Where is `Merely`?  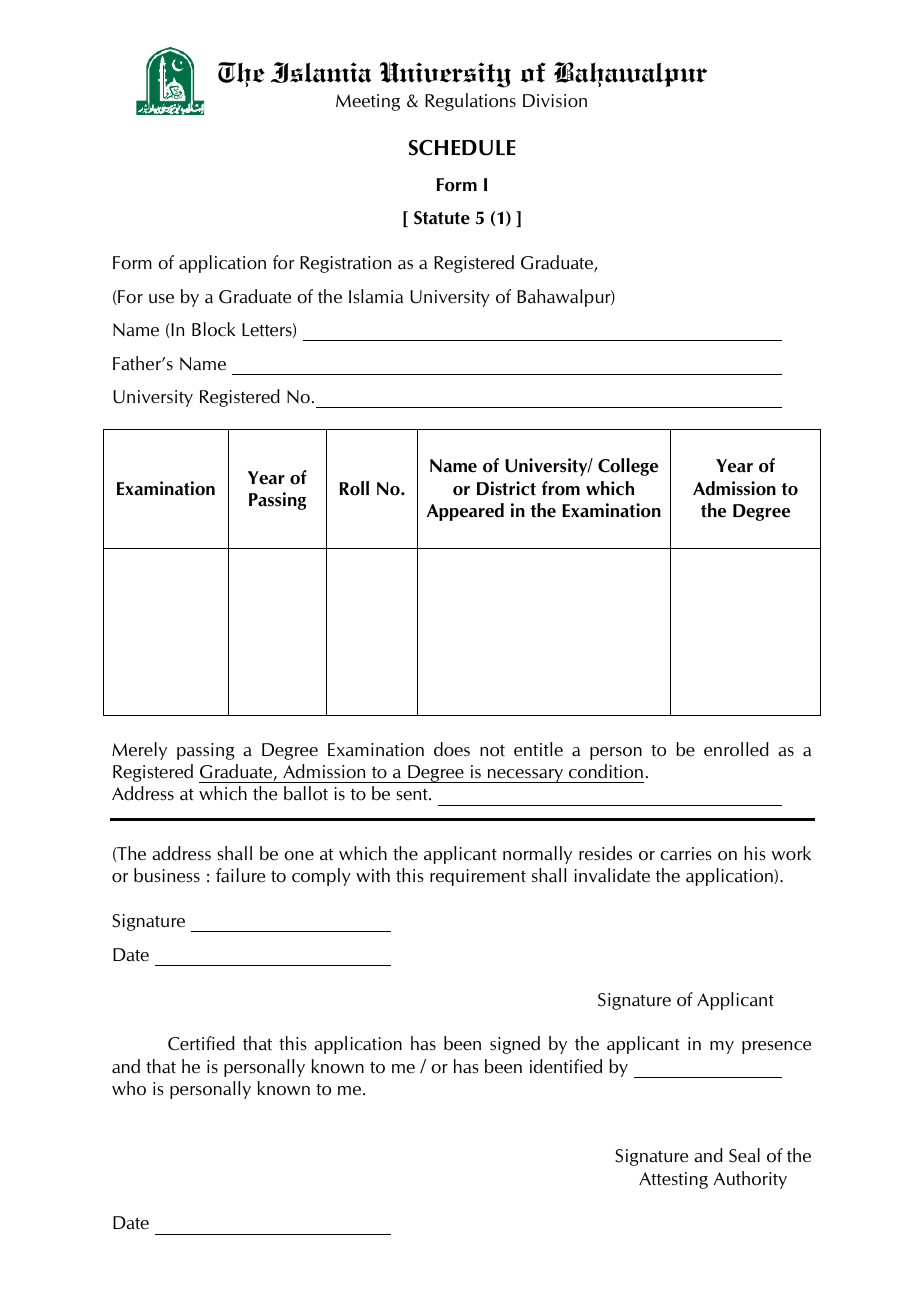 Merely is located at coordinates (139, 751).
